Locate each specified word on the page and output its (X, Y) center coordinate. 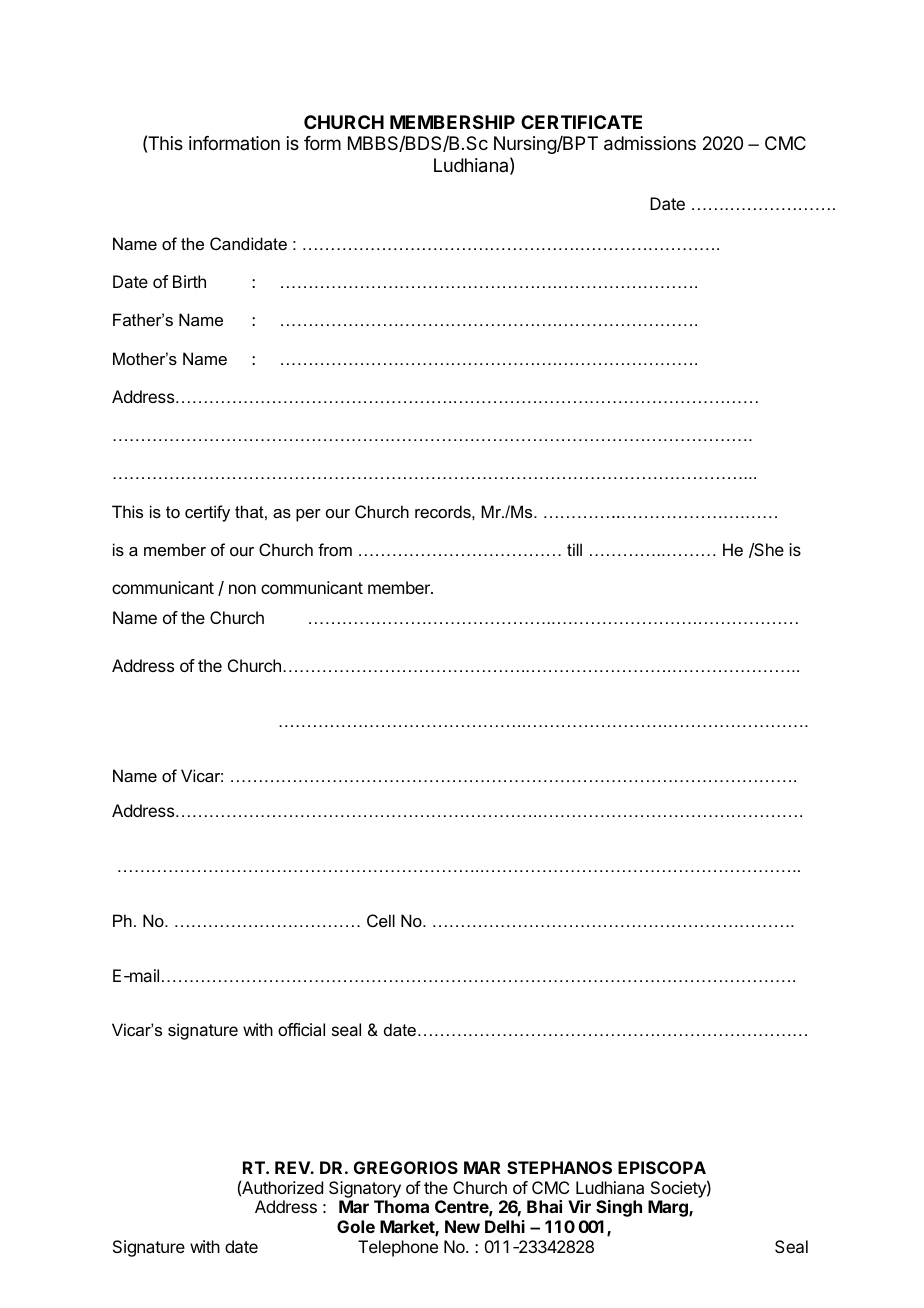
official (301, 1029)
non (242, 589)
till (574, 549)
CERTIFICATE (581, 122)
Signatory (365, 1189)
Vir (579, 1206)
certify (207, 513)
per (308, 515)
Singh (619, 1208)
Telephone (398, 1248)
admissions (650, 143)
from (335, 549)
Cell (381, 920)
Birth (189, 281)
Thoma (401, 1206)
